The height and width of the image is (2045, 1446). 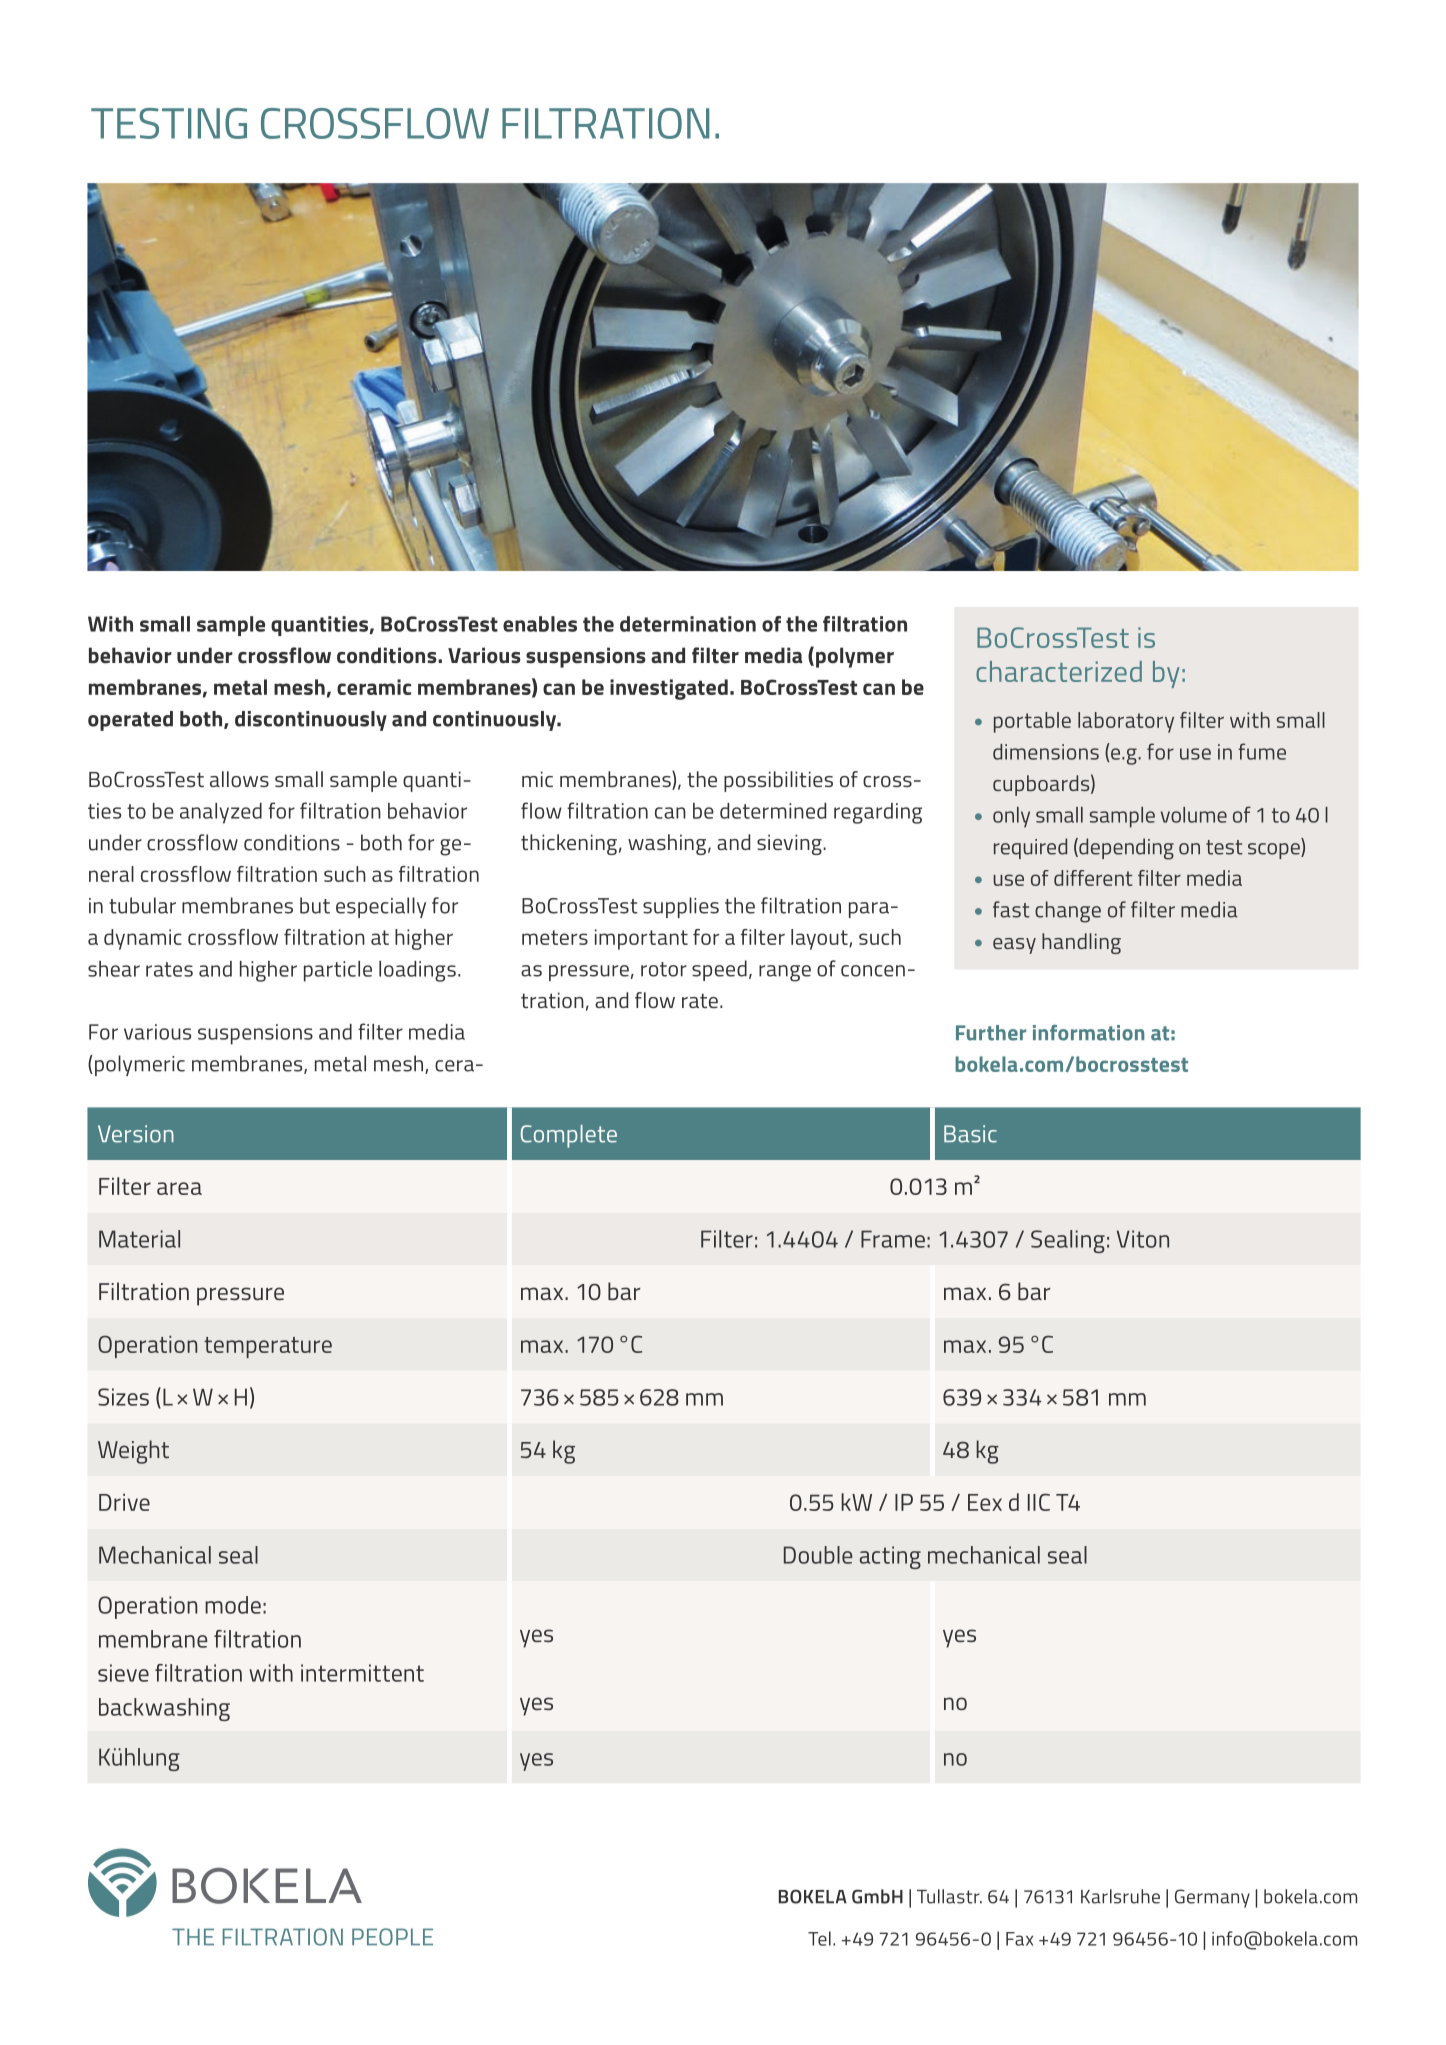 What do you see at coordinates (991, 1033) in the image?
I see `Further` at bounding box center [991, 1033].
